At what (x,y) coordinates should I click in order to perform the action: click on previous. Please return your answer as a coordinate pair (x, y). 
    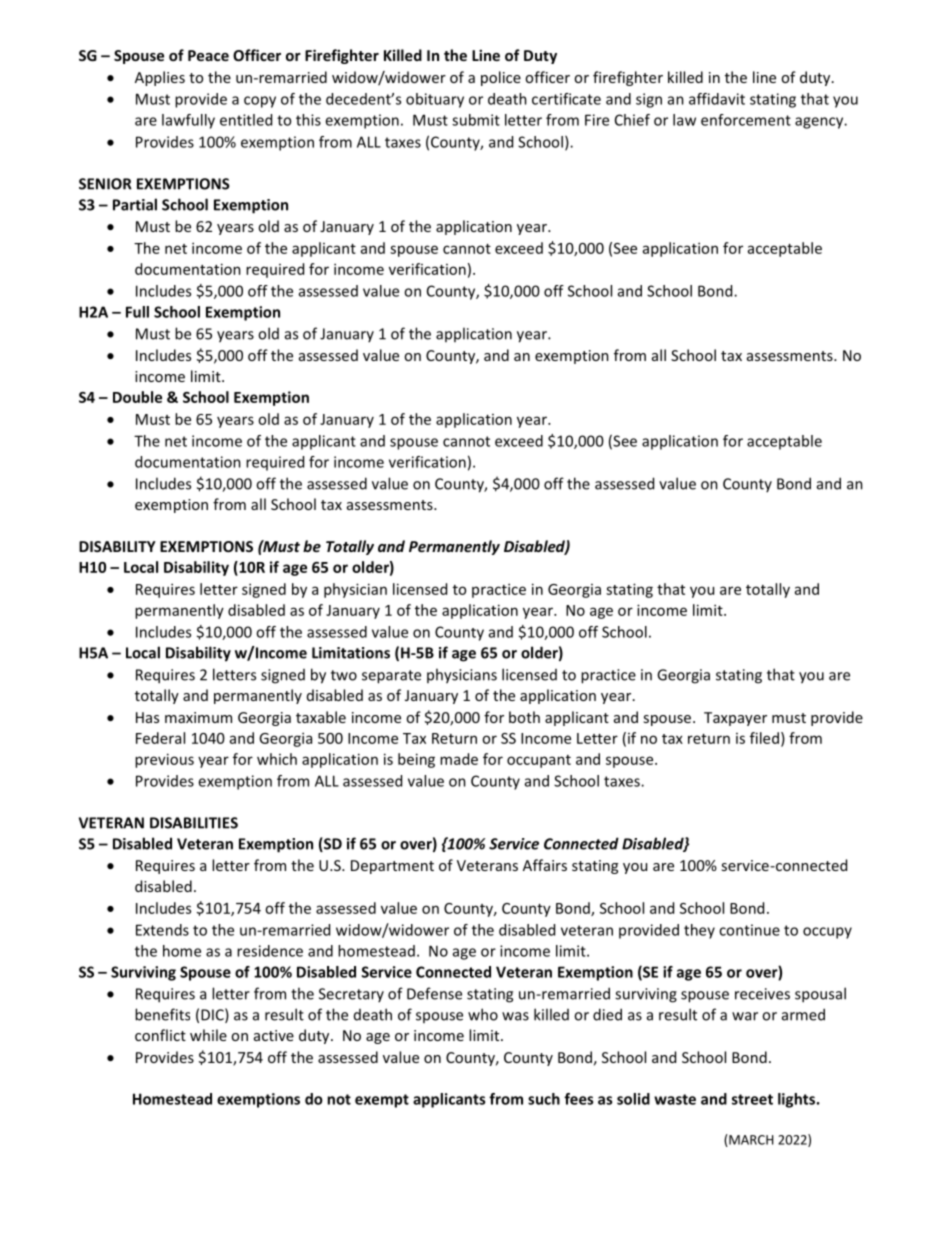
    Looking at the image, I should click on (164, 760).
